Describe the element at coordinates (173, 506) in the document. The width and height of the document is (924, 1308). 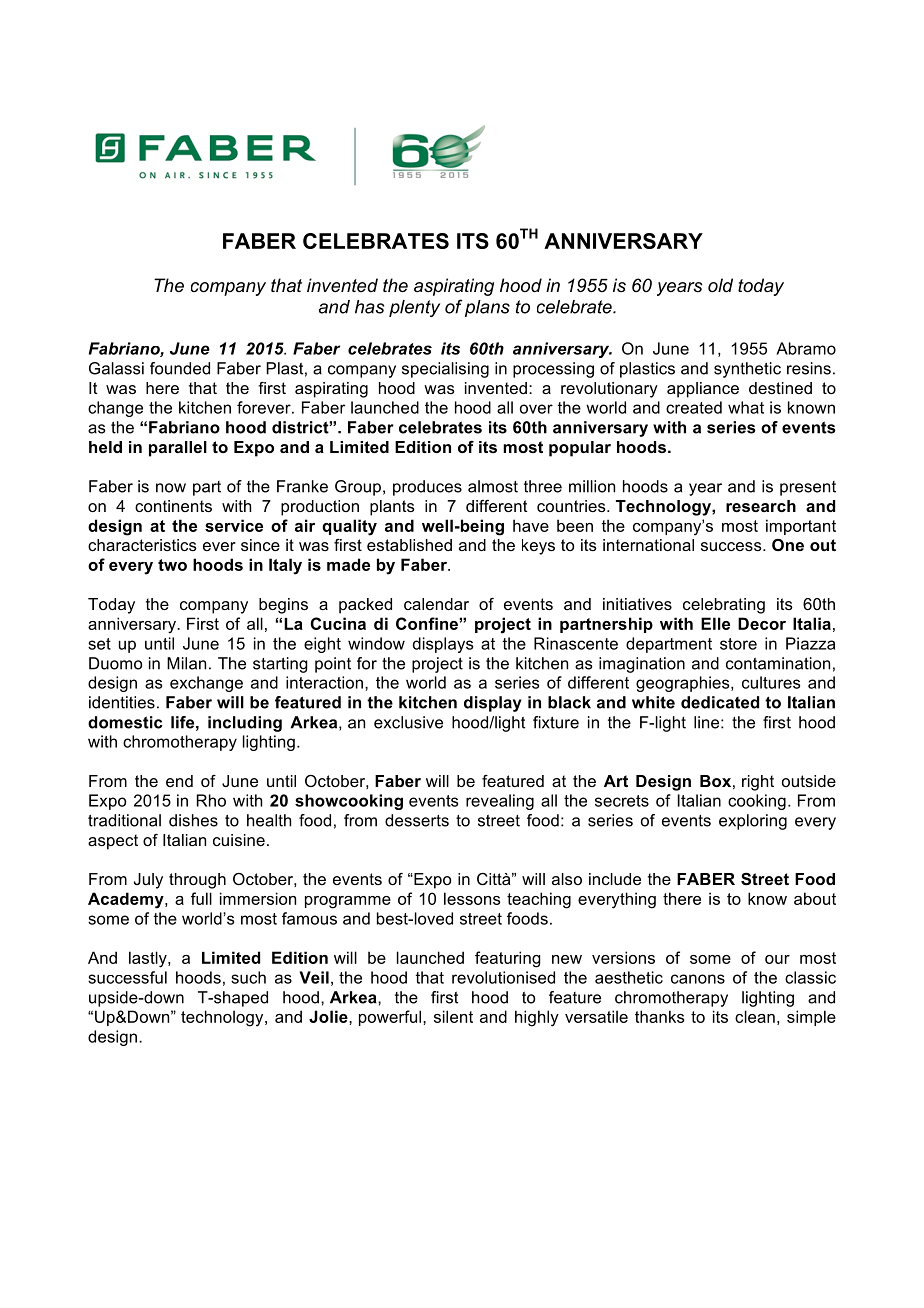
I see `continents` at that location.
